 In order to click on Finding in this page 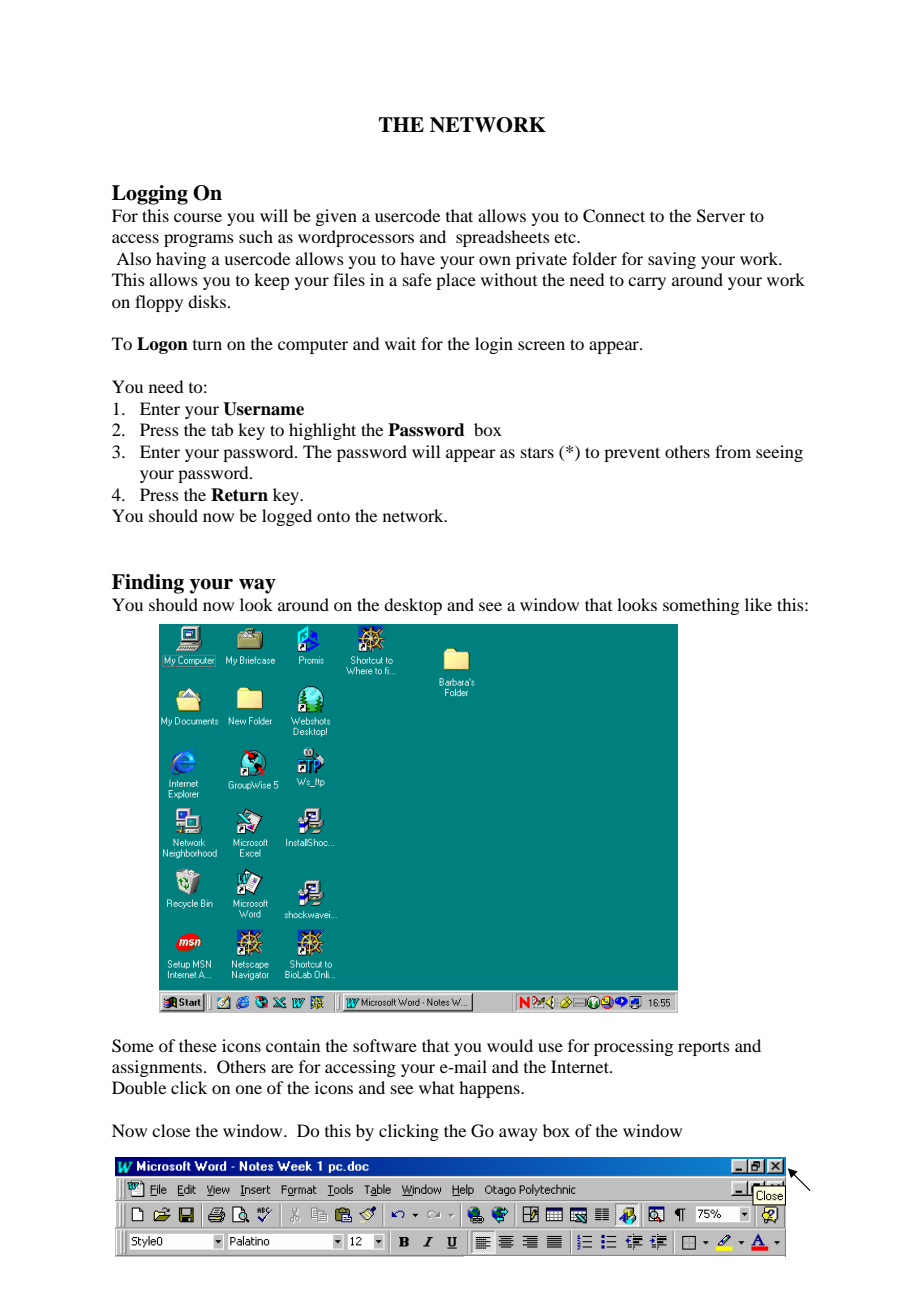, I will do `click(148, 584)`.
